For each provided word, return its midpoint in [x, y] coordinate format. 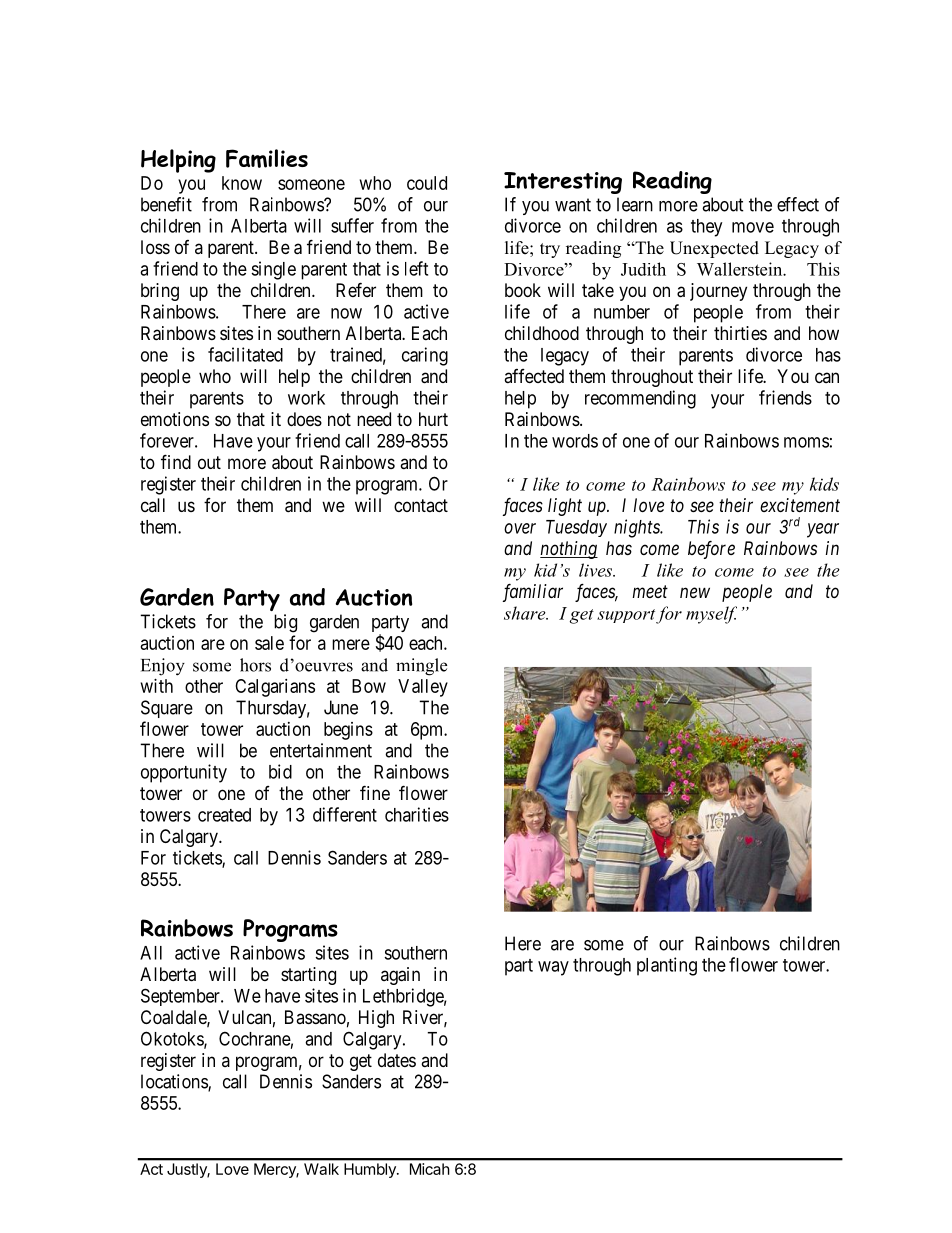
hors [255, 665]
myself [711, 615]
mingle [421, 667]
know [242, 183]
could [427, 183]
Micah [429, 1169]
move [753, 227]
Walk [321, 1169]
